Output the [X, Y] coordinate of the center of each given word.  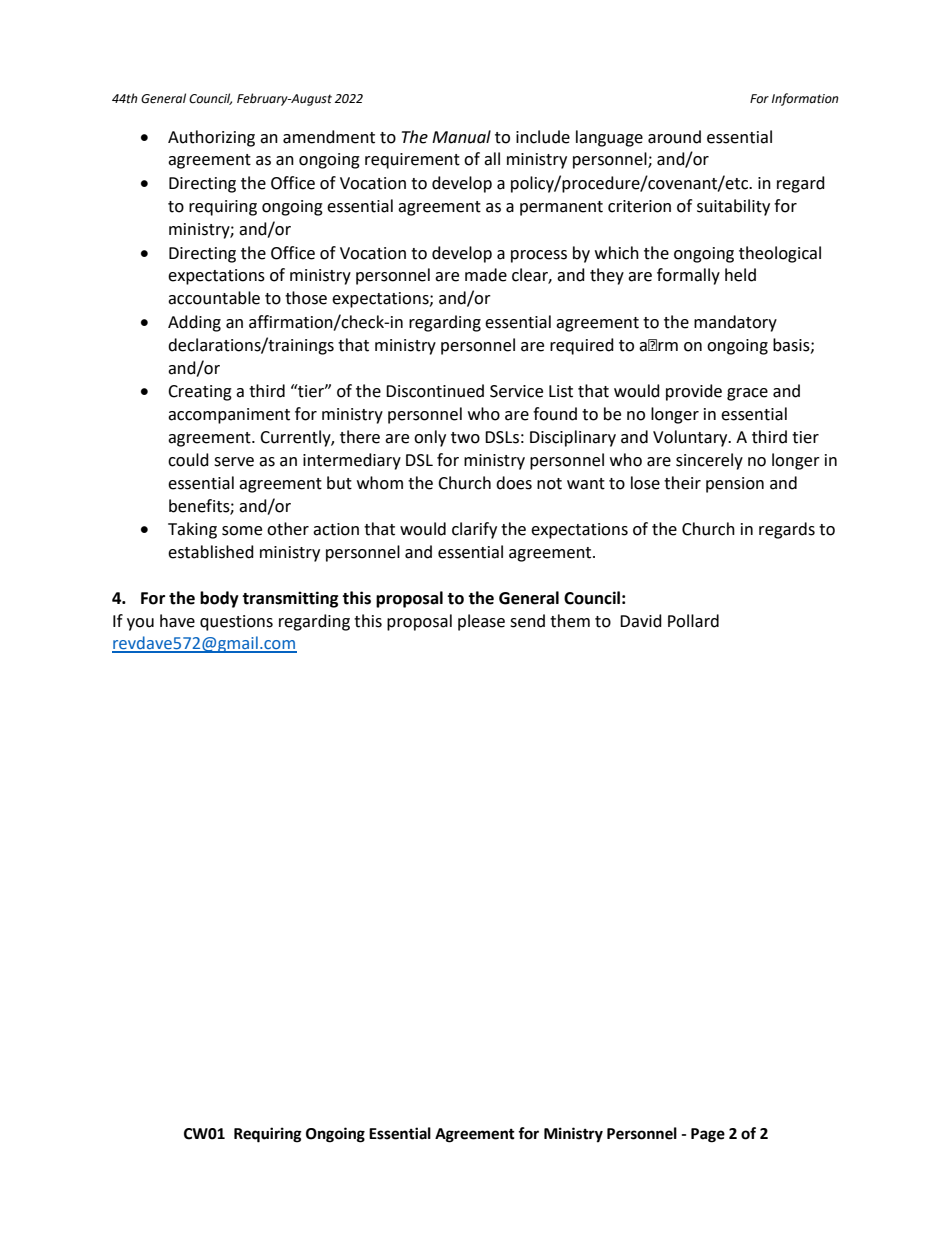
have [177, 621]
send [527, 621]
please [481, 622]
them [570, 621]
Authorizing [211, 138]
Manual [461, 137]
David [641, 621]
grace [747, 394]
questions [236, 623]
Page [708, 1135]
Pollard [693, 621]
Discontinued [435, 391]
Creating [200, 393]
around [674, 137]
